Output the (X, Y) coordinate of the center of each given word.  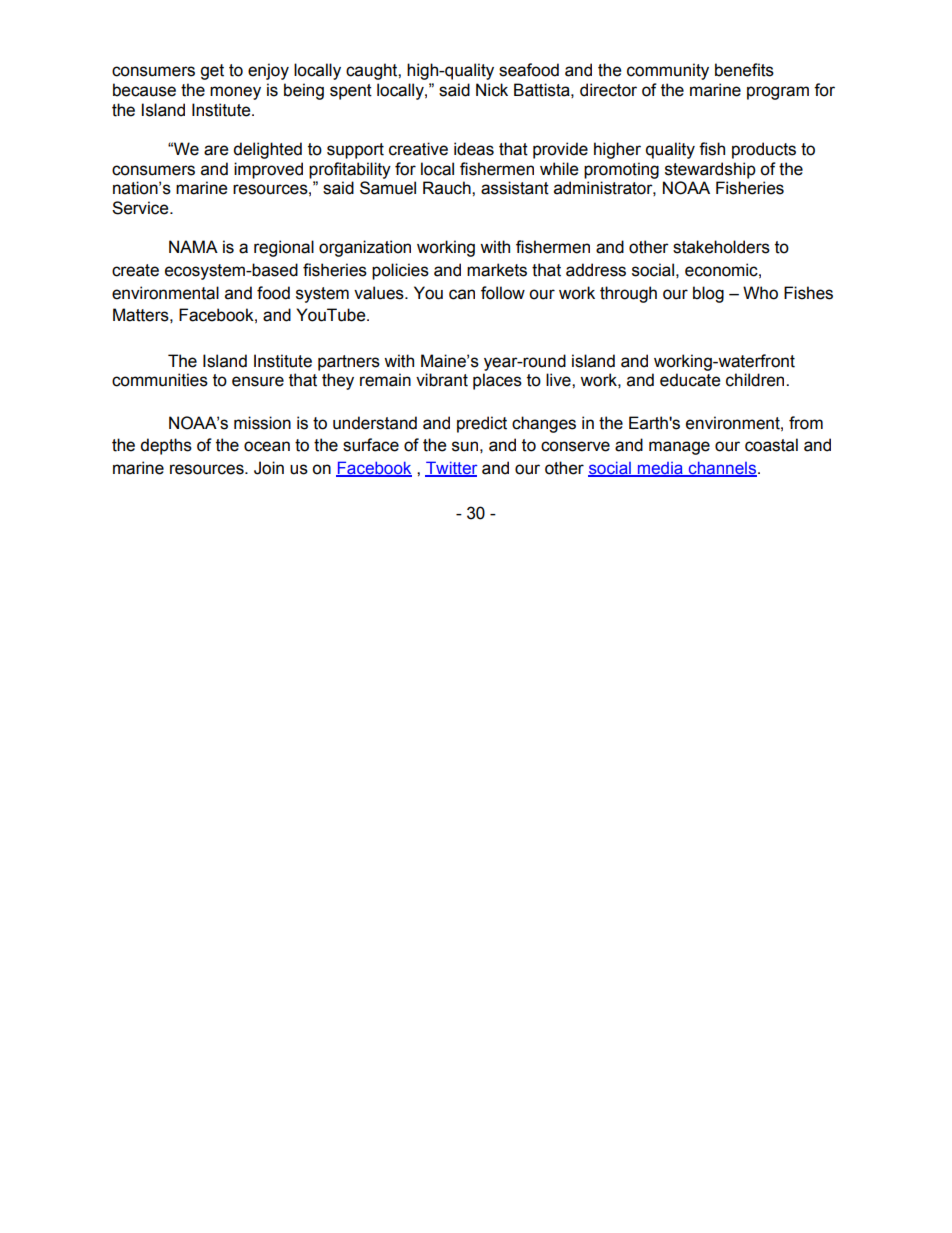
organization (365, 248)
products (764, 150)
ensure (258, 381)
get (212, 72)
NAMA (193, 246)
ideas (474, 149)
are (216, 150)
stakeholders (721, 247)
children (756, 380)
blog (708, 294)
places (497, 381)
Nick (492, 90)
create (135, 270)
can (462, 294)
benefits (744, 70)
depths (166, 446)
